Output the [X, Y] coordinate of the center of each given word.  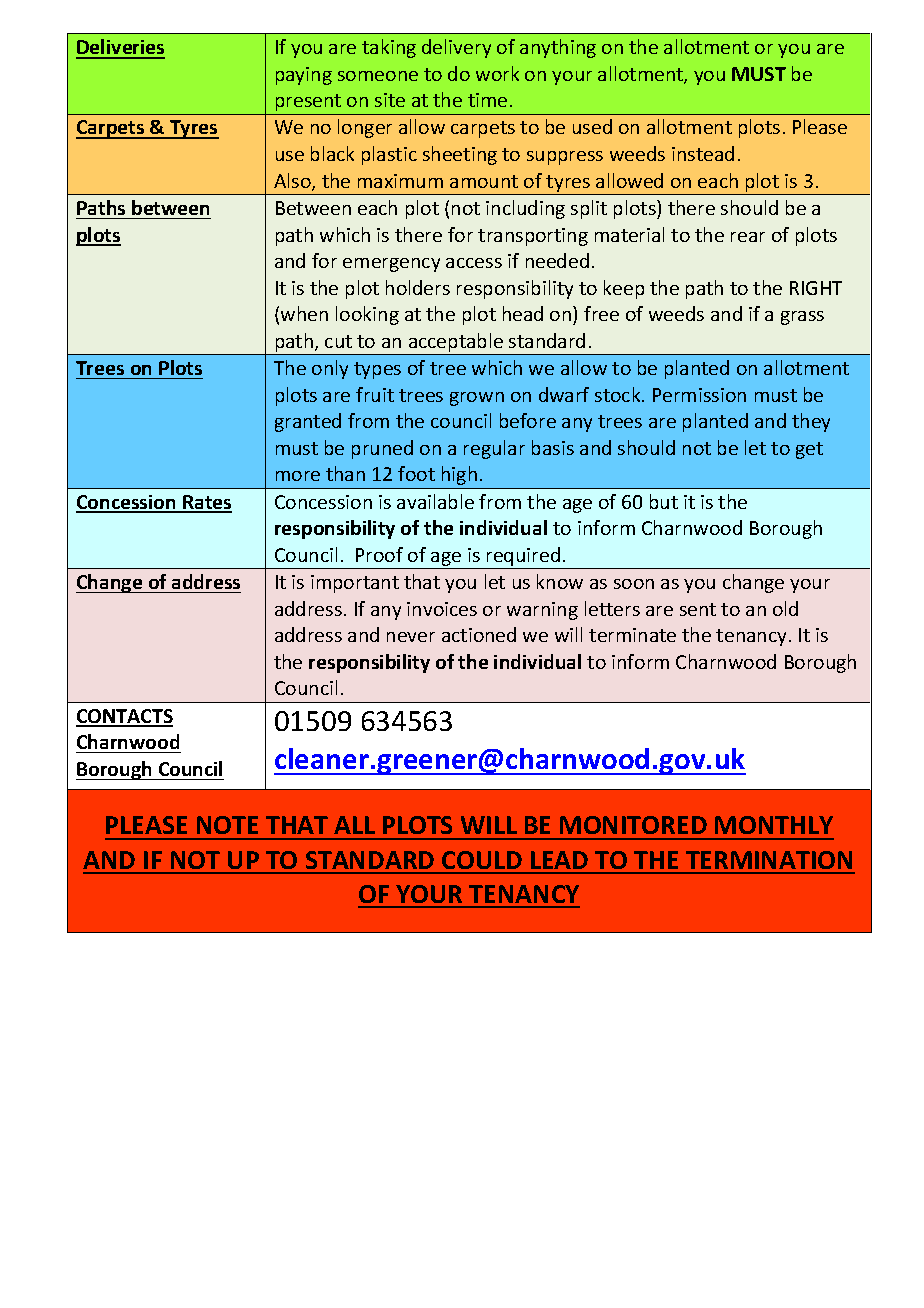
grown [477, 399]
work [497, 73]
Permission [699, 395]
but [664, 501]
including [525, 209]
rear [748, 237]
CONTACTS [124, 717]
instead [703, 153]
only [330, 369]
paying [304, 76]
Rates [206, 503]
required [523, 556]
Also [293, 182]
